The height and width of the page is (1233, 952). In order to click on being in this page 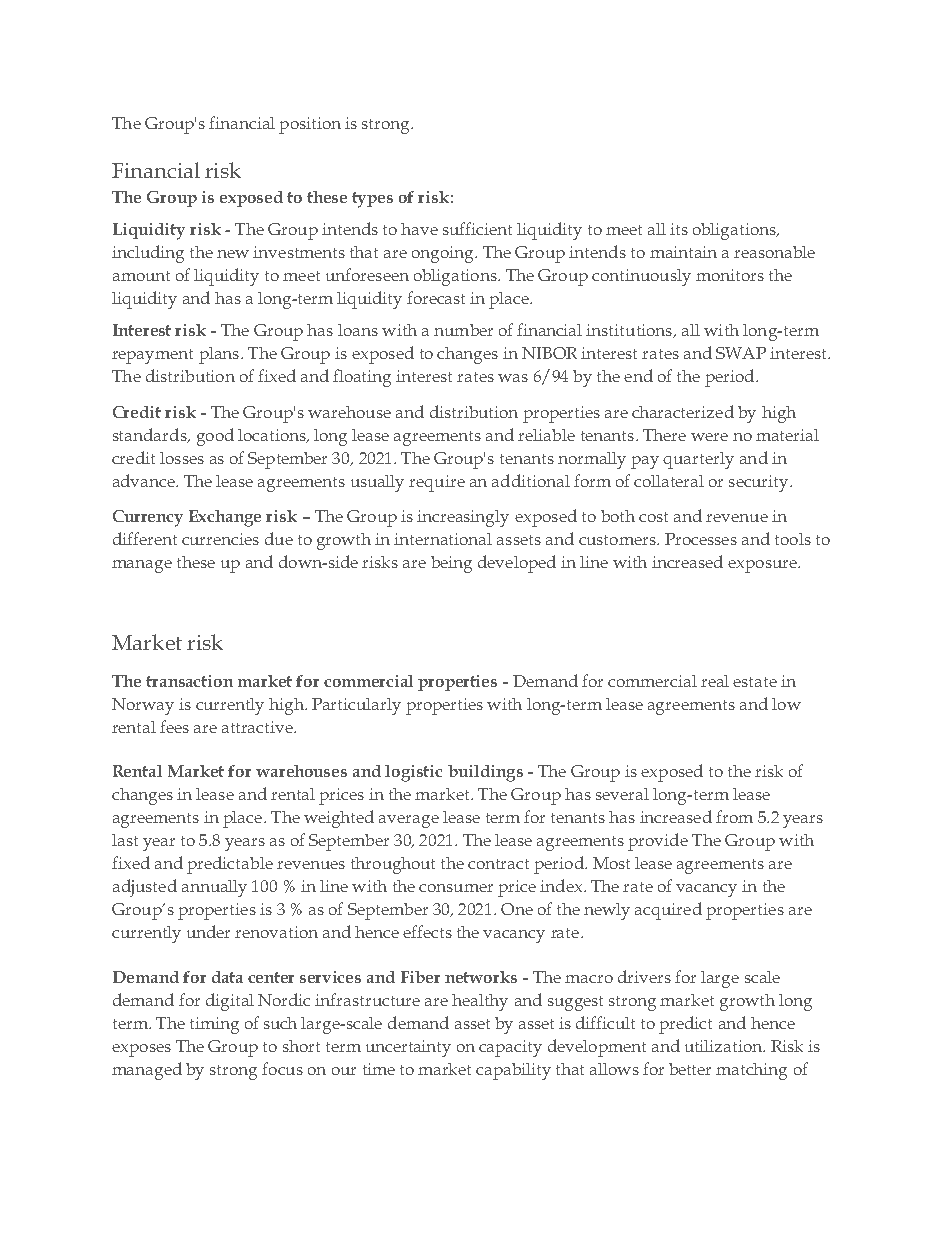, I will do `click(451, 564)`.
